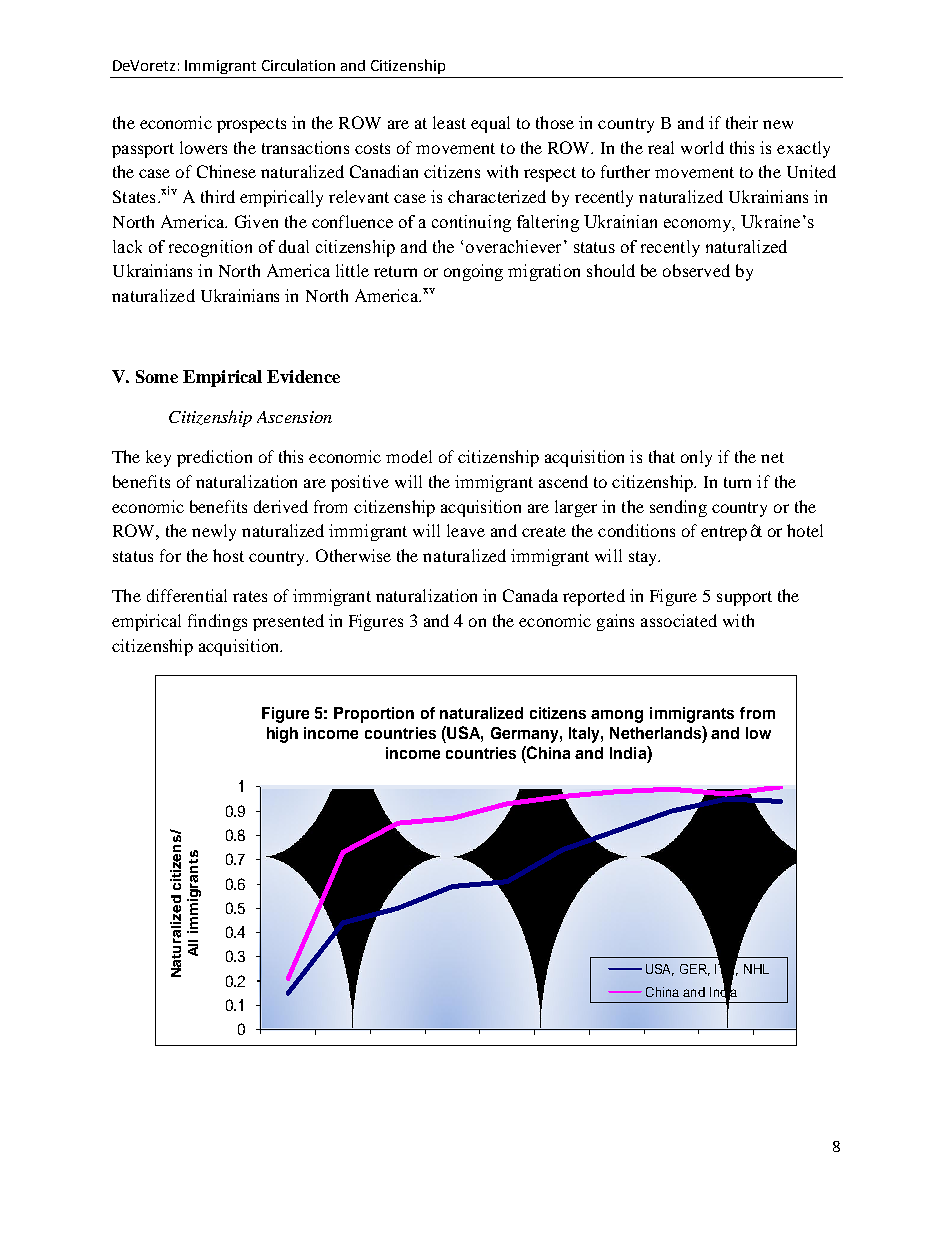  Describe the element at coordinates (742, 122) in the screenshot. I see `their` at that location.
